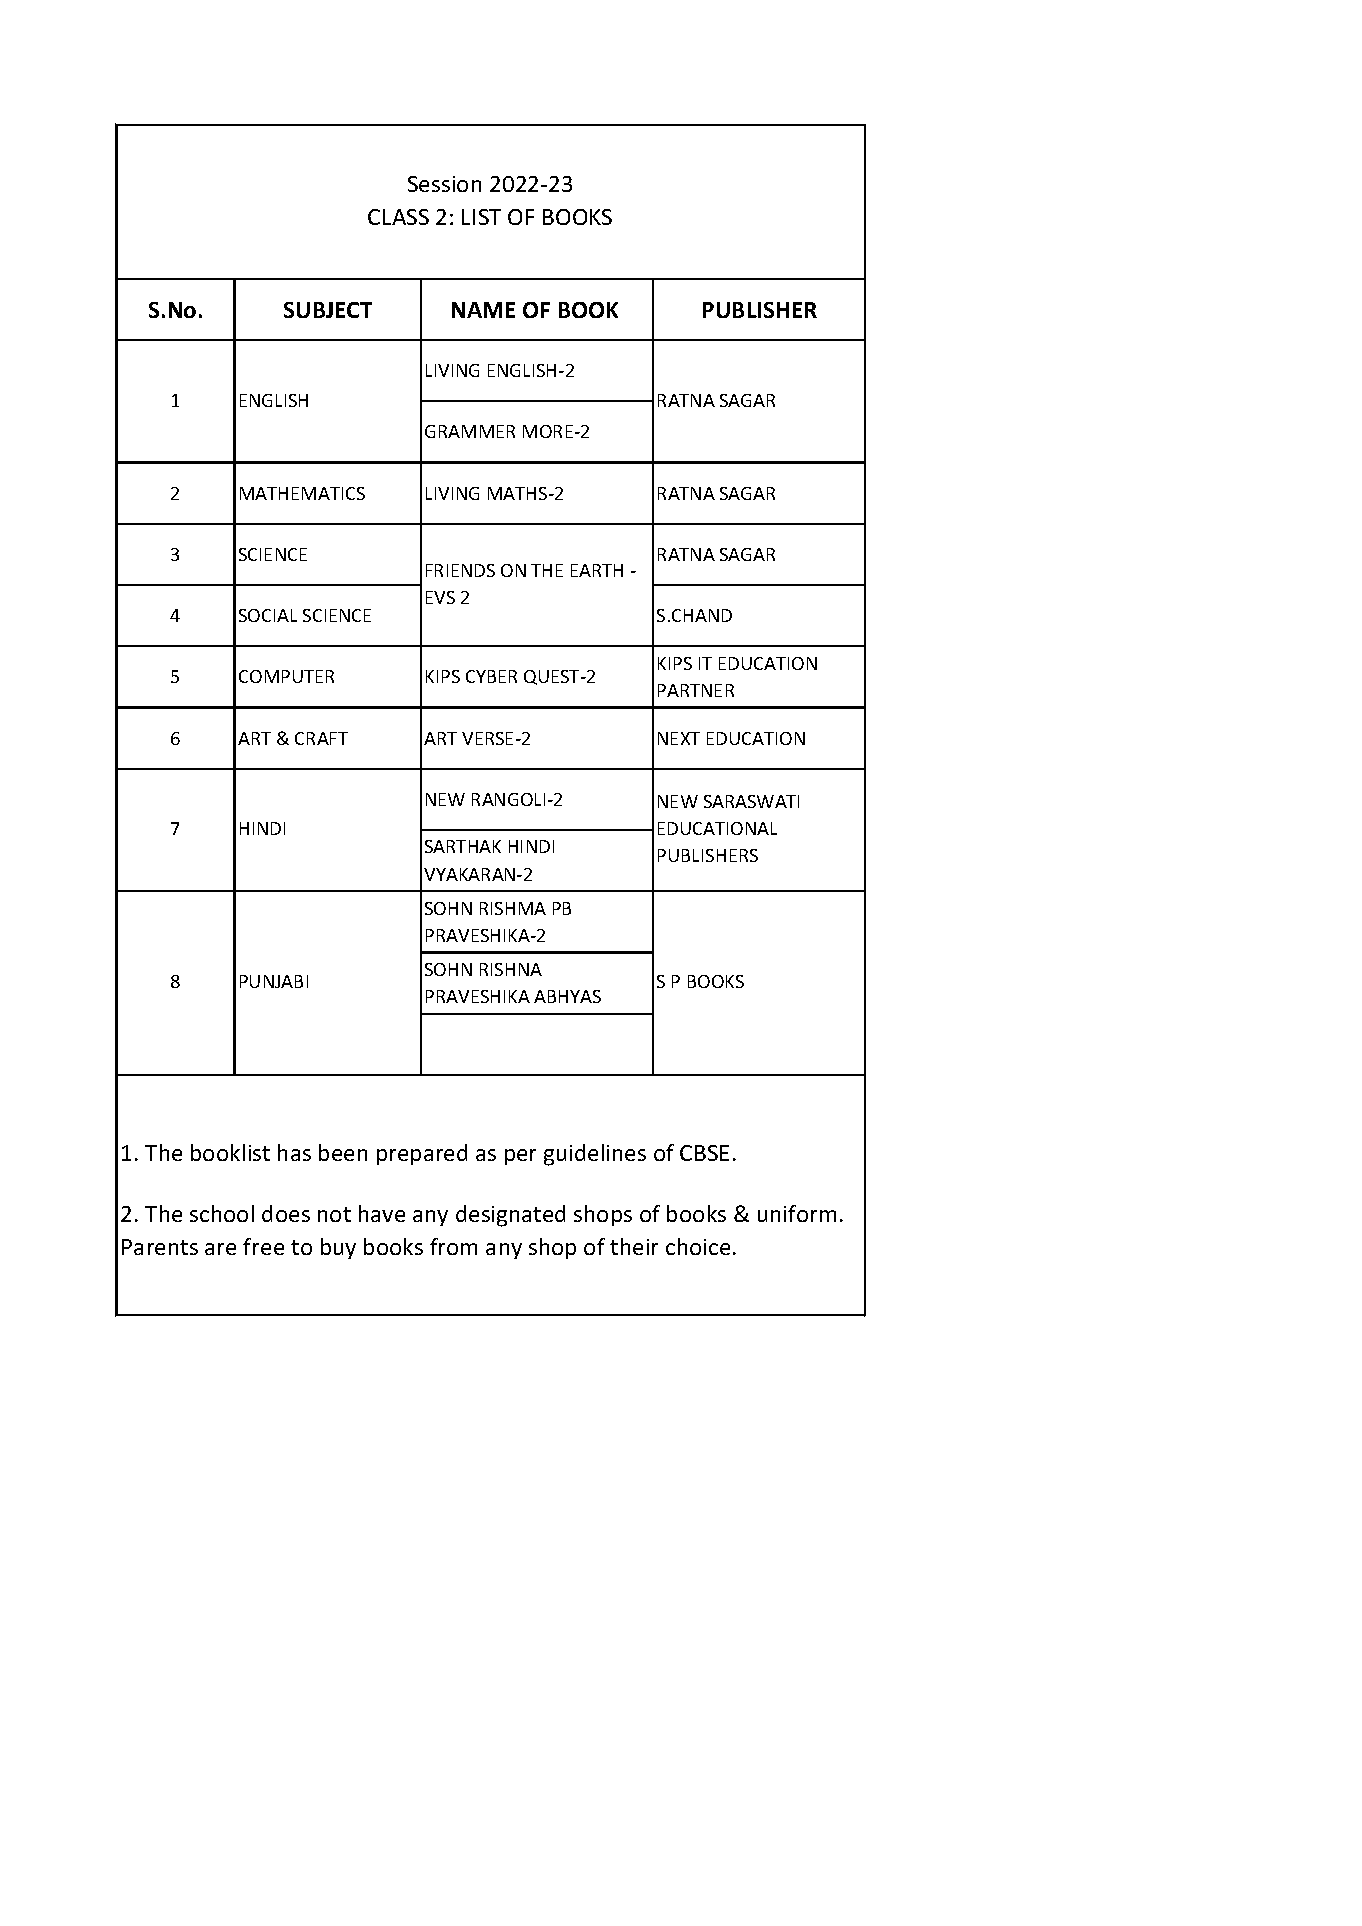 The image size is (1362, 1926). Describe the element at coordinates (698, 1246) in the image. I see `choice` at that location.
